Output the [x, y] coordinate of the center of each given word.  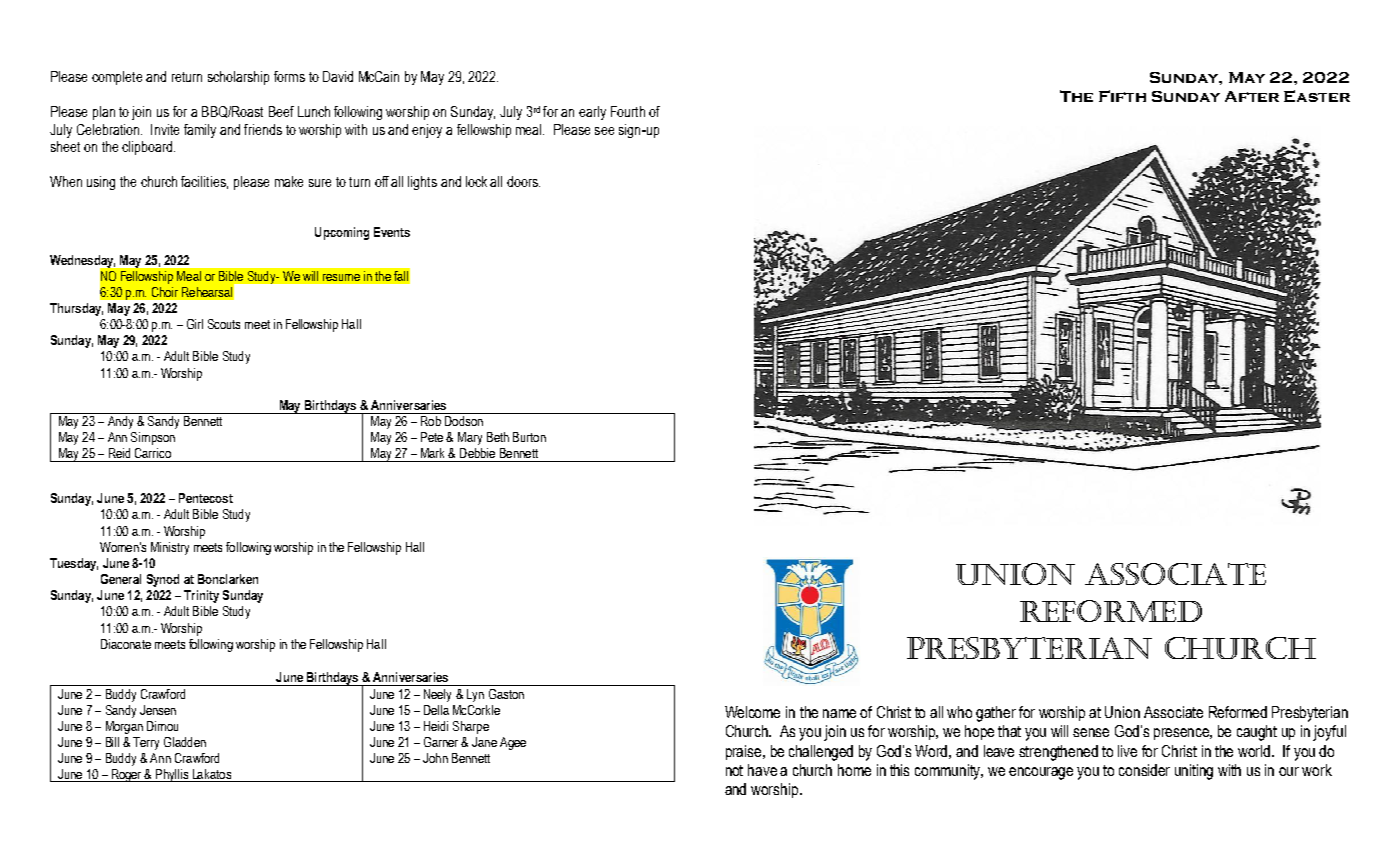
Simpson [153, 438]
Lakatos [212, 774]
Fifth [1122, 96]
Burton [529, 437]
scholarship [238, 78]
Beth [498, 437]
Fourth [628, 111]
